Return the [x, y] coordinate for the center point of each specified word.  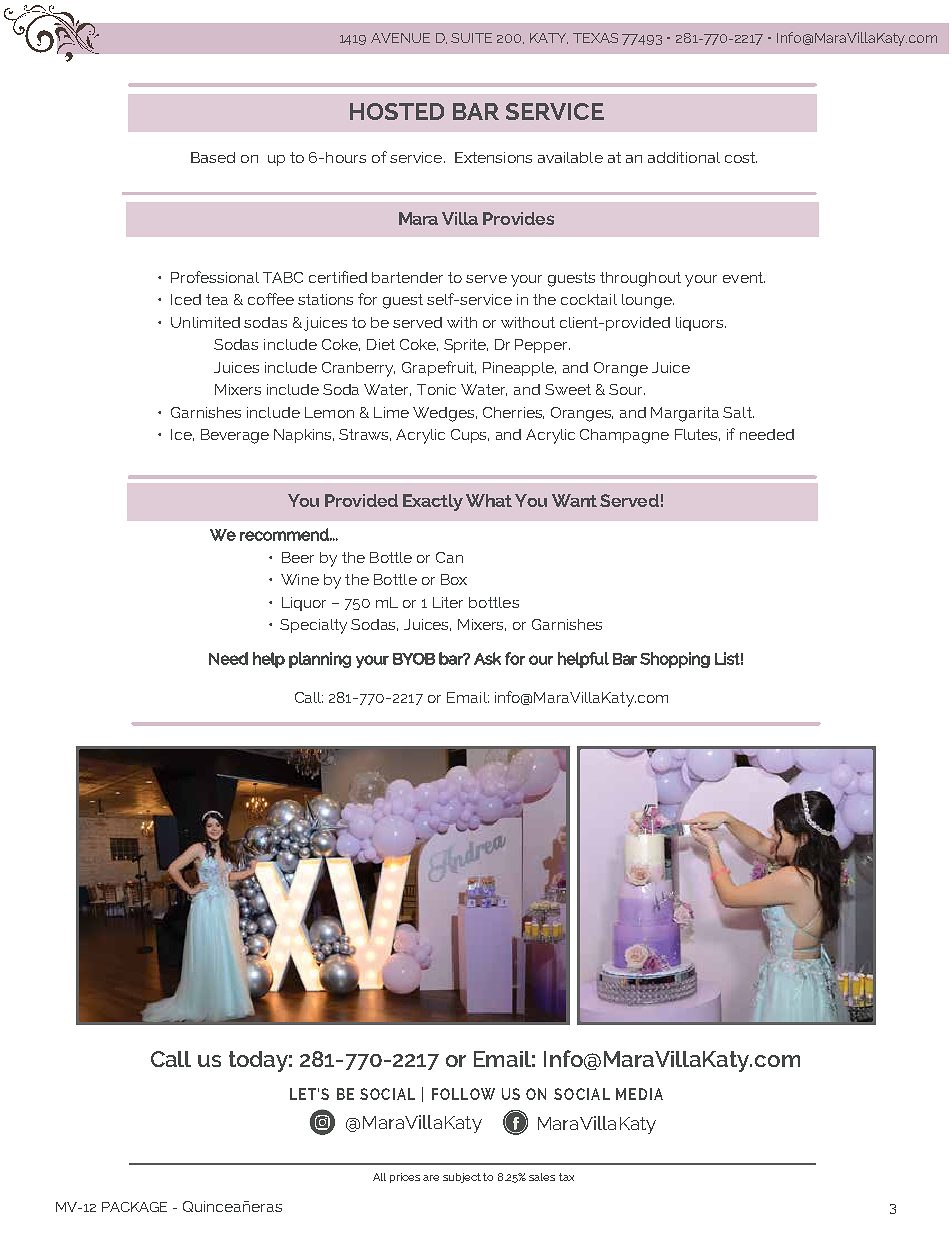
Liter [448, 602]
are [431, 1178]
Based [213, 157]
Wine [300, 579]
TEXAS [595, 38]
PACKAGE [134, 1207]
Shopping [675, 660]
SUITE [471, 38]
